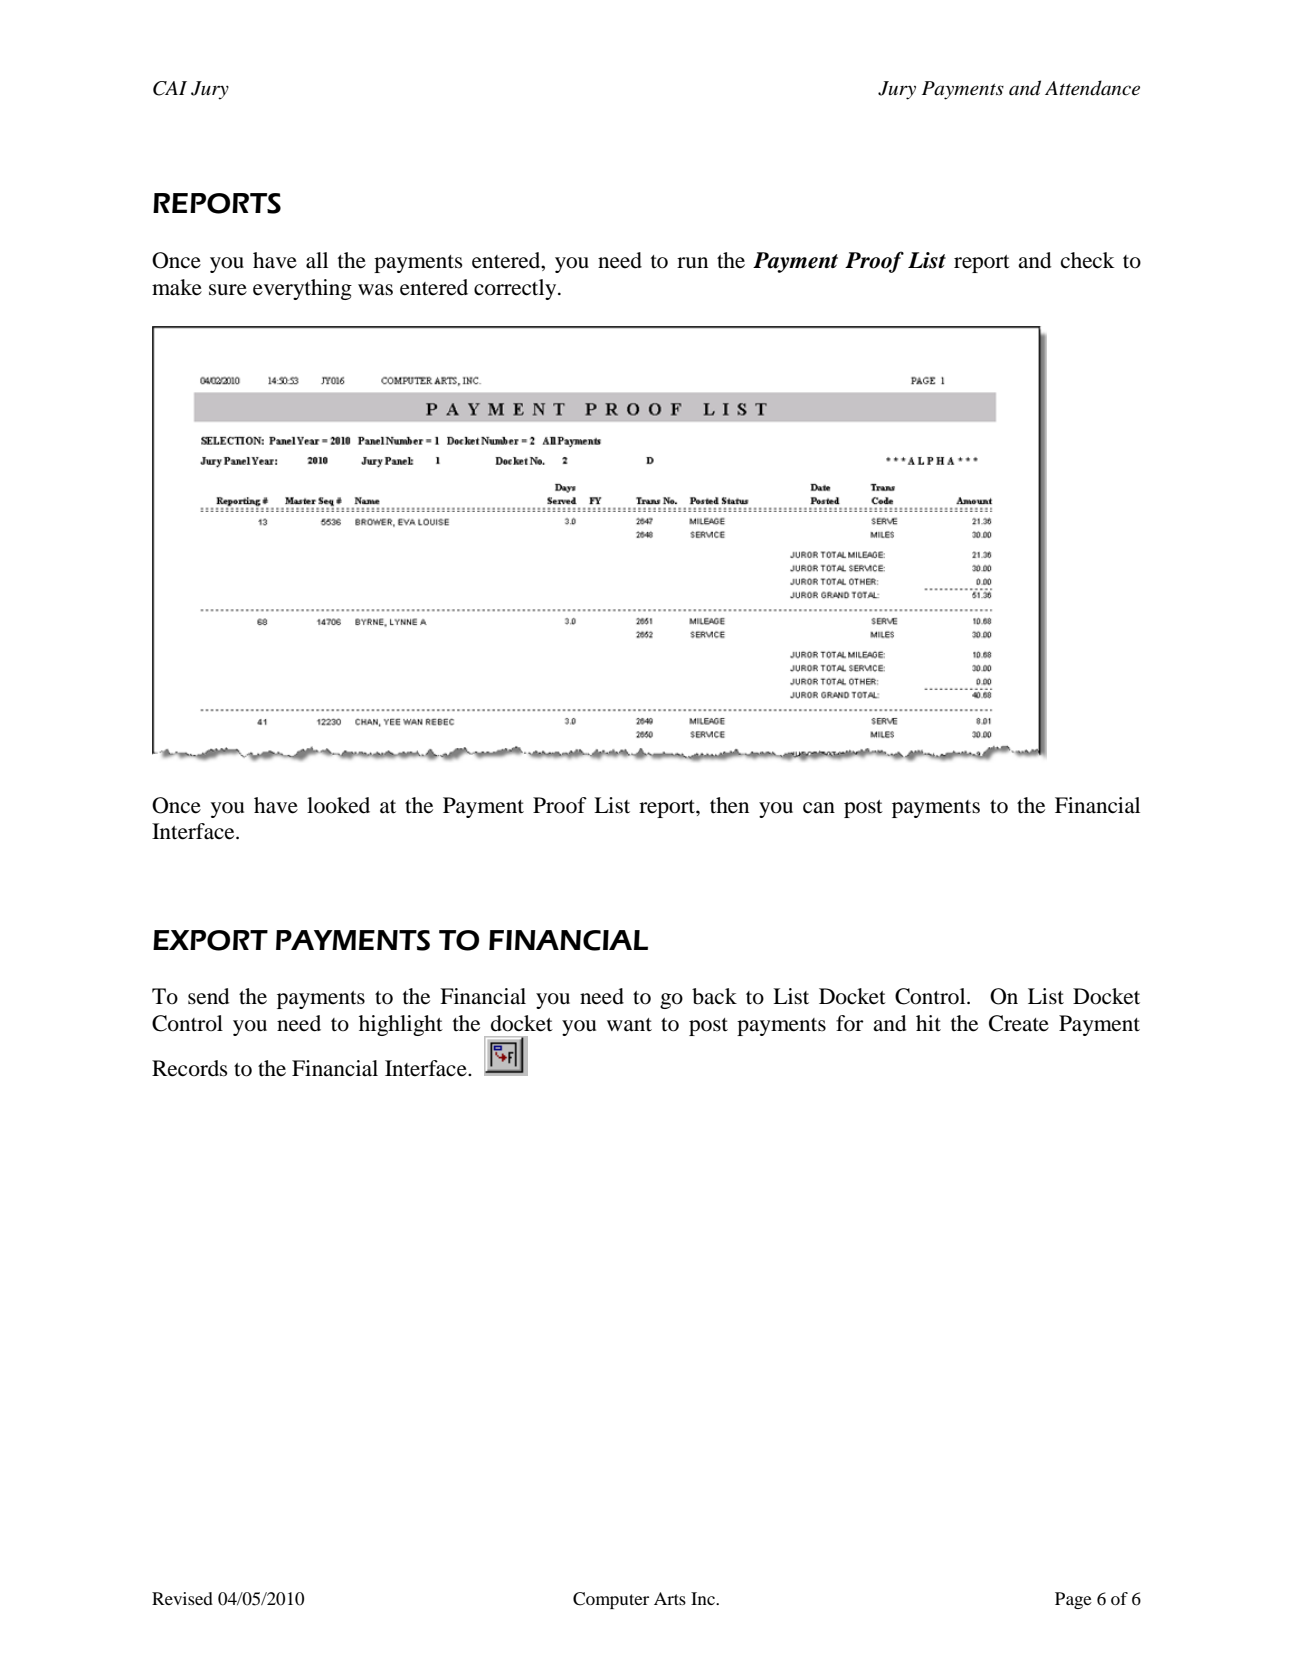 This page has height=1673, width=1293. Describe the element at coordinates (819, 808) in the page. I see `can` at that location.
